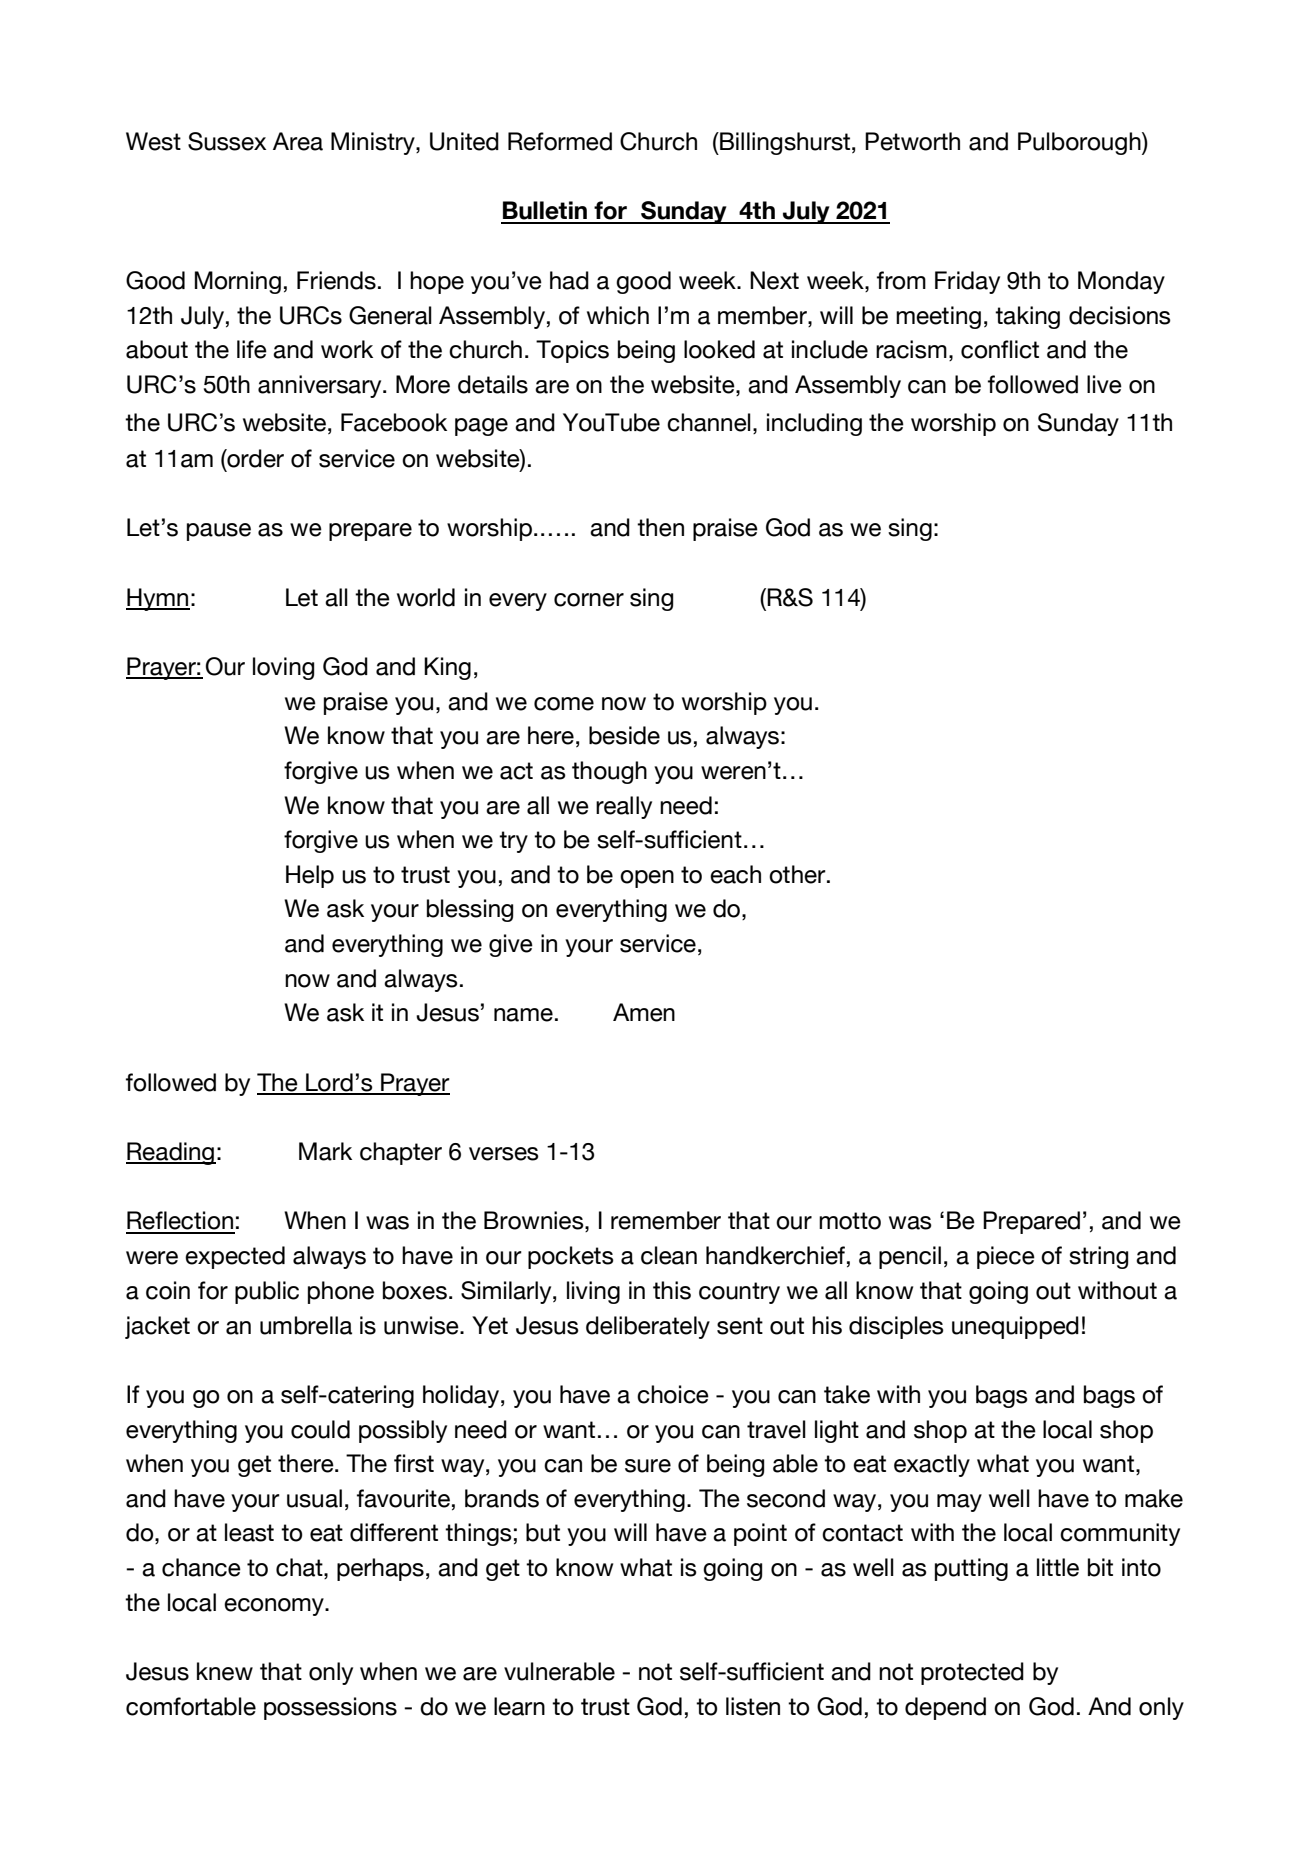  What do you see at coordinates (298, 141) in the page?
I see `Area` at bounding box center [298, 141].
